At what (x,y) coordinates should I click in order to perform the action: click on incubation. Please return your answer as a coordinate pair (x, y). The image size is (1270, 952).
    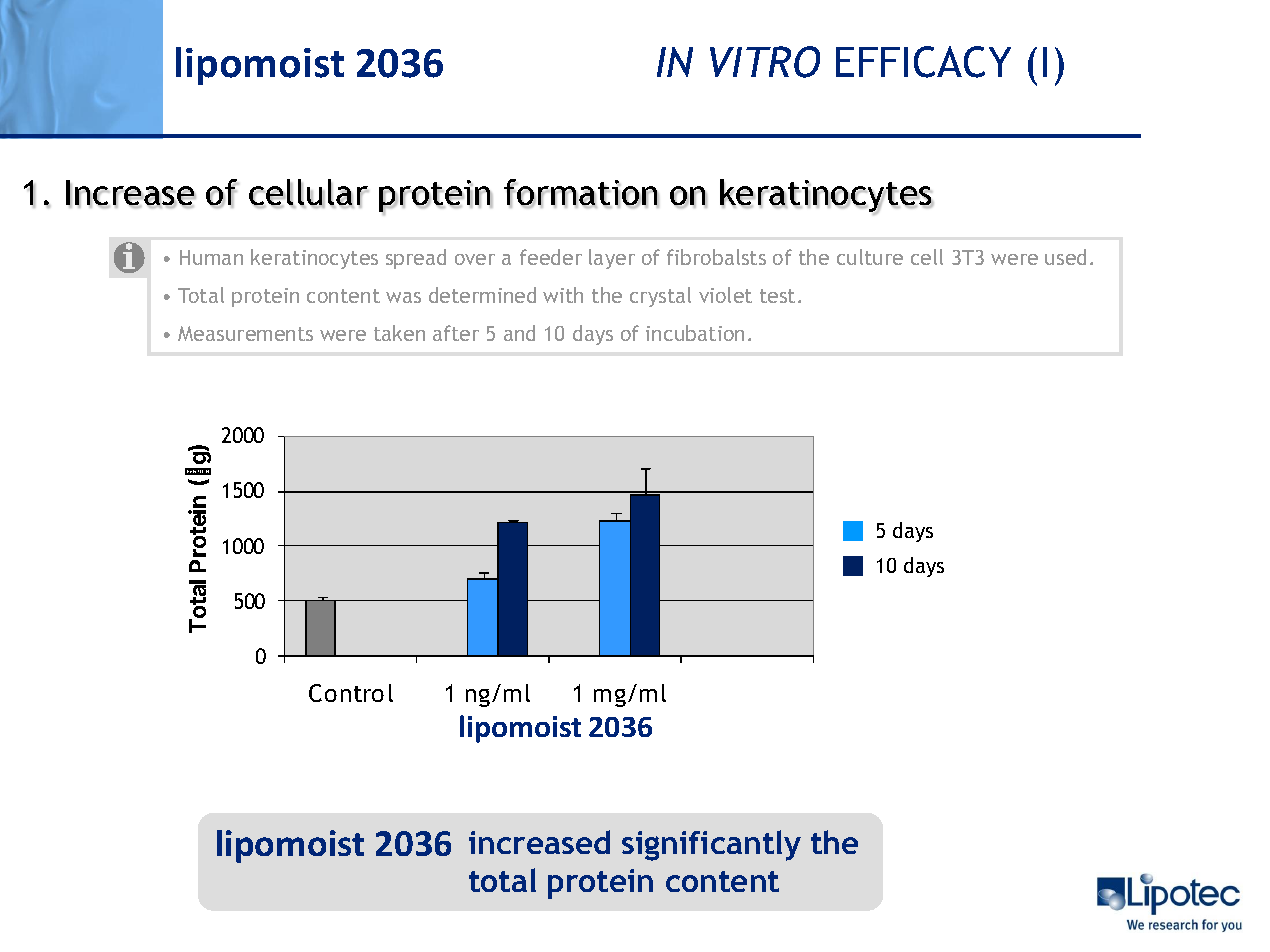
    Looking at the image, I should click on (695, 333).
